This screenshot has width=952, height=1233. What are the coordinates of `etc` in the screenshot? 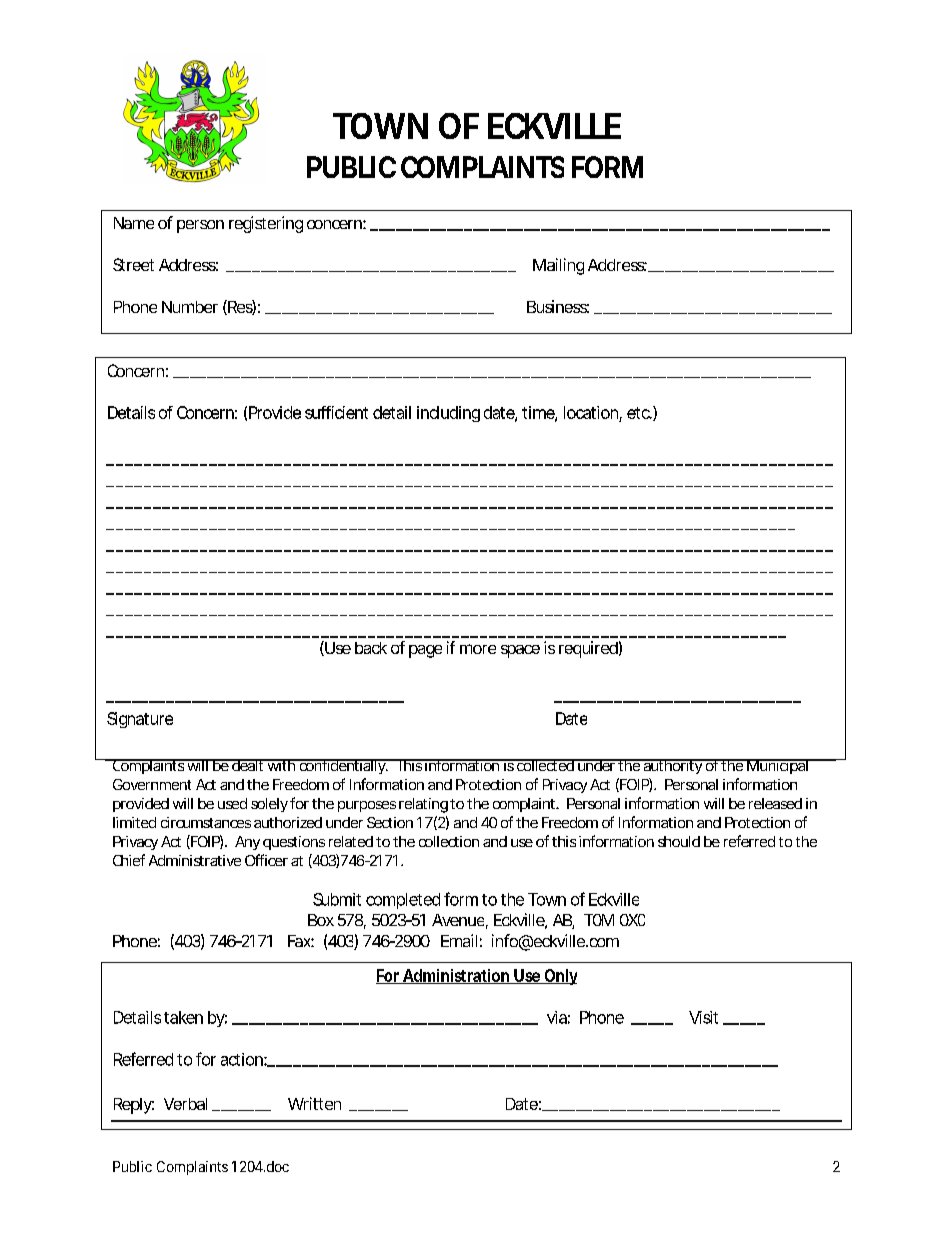 It's located at (639, 413).
